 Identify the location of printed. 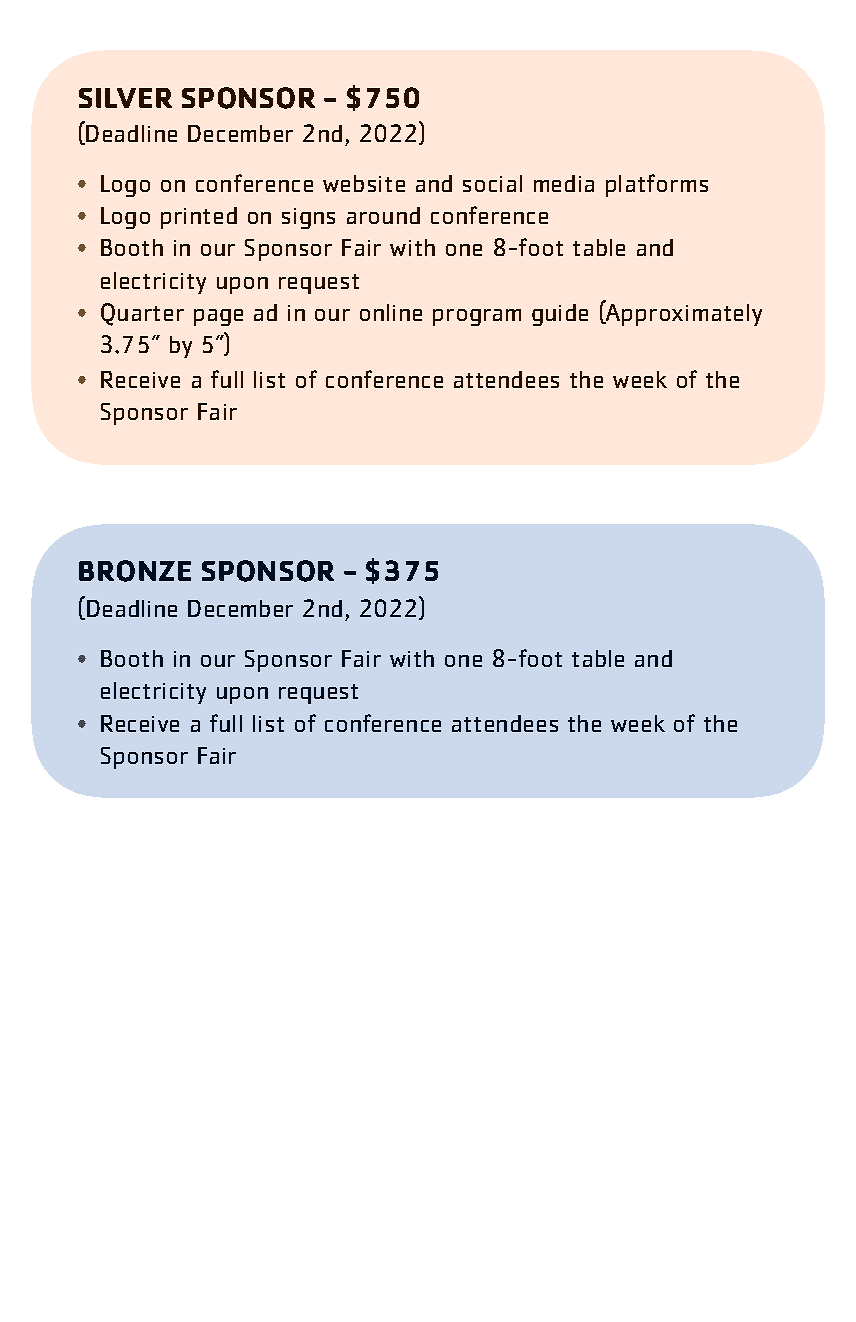
(199, 218).
